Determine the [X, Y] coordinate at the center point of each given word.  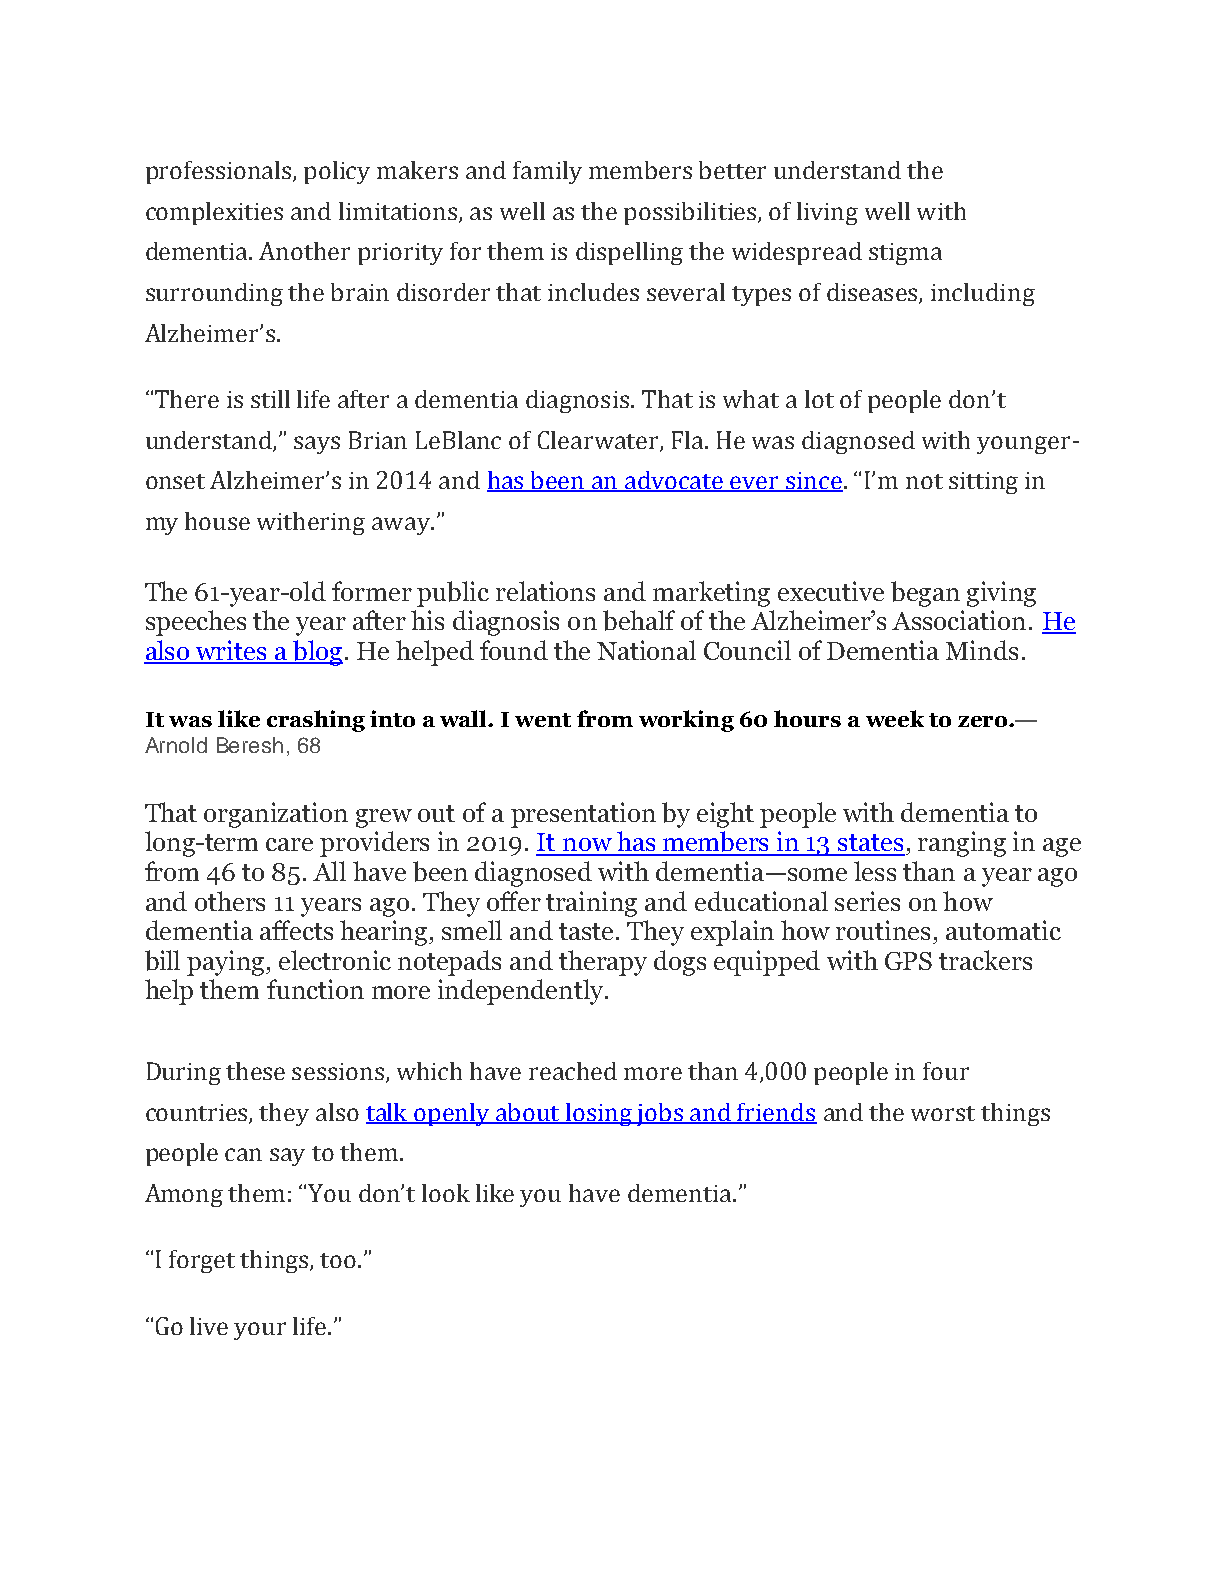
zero [982, 721]
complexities [214, 213]
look [446, 1193]
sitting [983, 483]
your [260, 1331]
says [317, 445]
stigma [905, 254]
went [543, 720]
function [315, 989]
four [946, 1071]
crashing [316, 721]
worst [943, 1113]
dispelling [629, 253]
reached [573, 1071]
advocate [674, 481]
